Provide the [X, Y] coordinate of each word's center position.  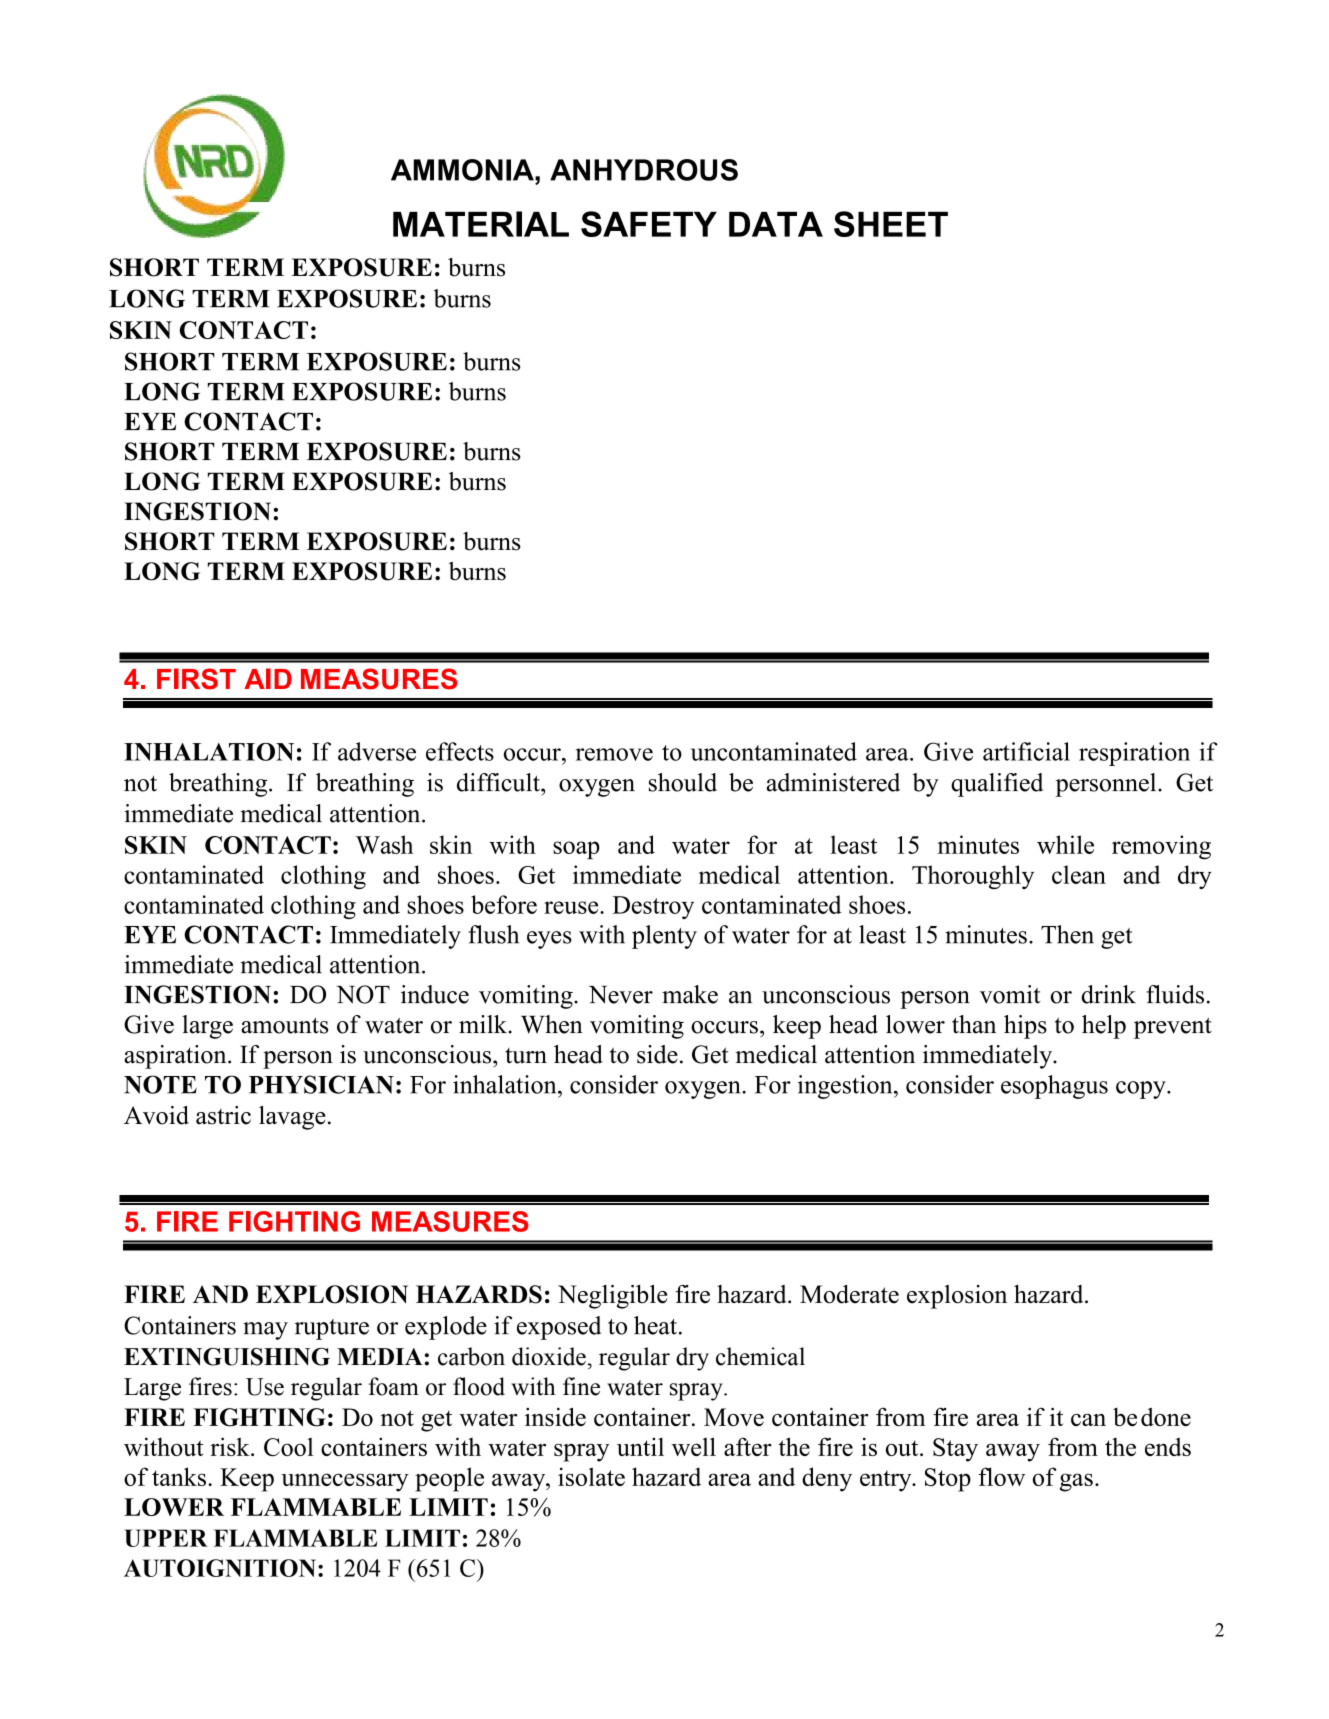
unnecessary [345, 1482]
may [265, 1331]
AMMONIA [463, 170]
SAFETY [649, 224]
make [690, 994]
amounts [284, 1025]
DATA [776, 224]
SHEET [891, 224]
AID [268, 678]
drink [1108, 994]
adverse [377, 751]
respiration [1134, 754]
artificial [1026, 751]
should [683, 782]
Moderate [849, 1294]
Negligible [612, 1297]
